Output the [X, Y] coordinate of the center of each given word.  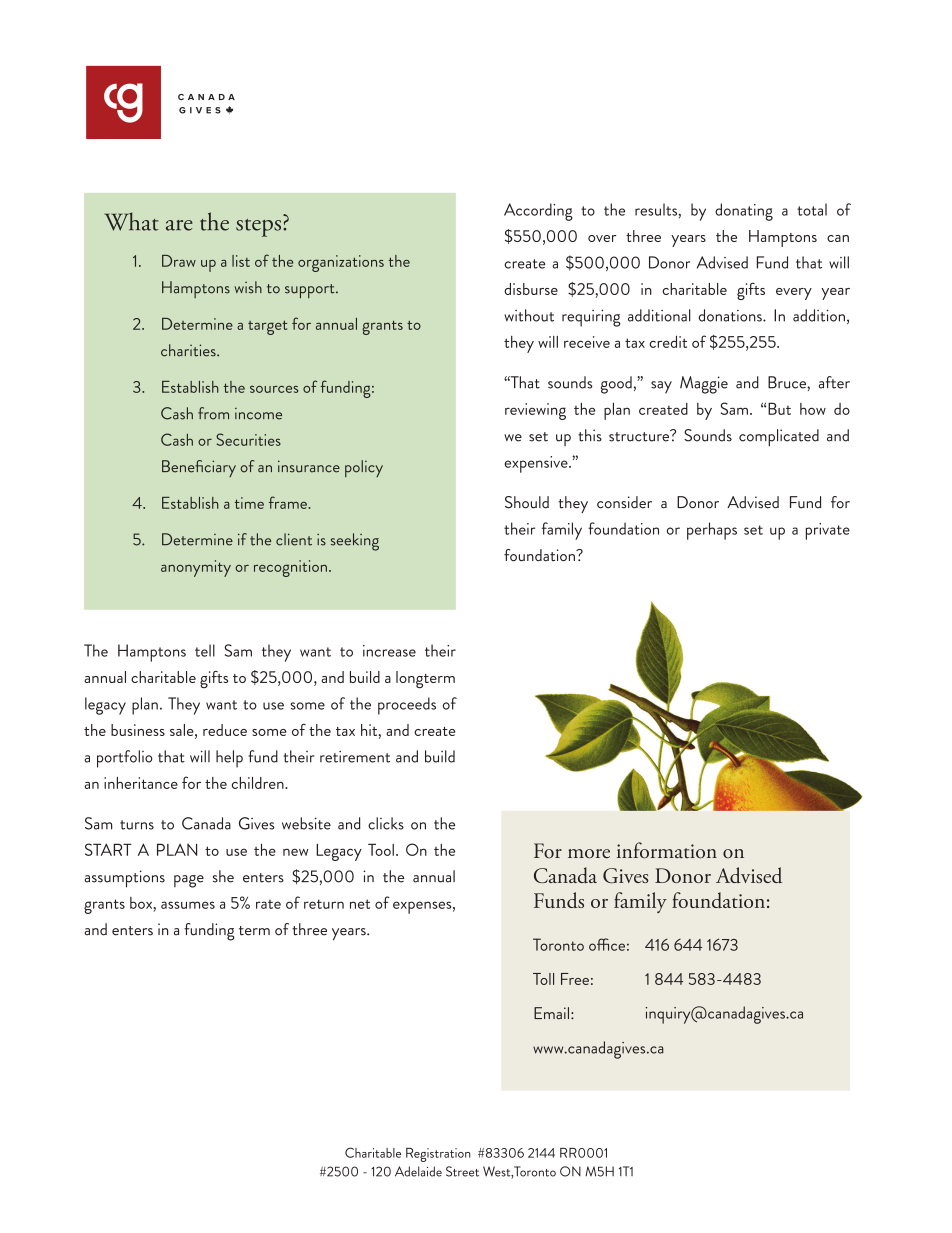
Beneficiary [199, 468]
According [538, 212]
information [667, 850]
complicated [779, 438]
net [360, 904]
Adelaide [418, 1171]
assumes [188, 905]
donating [744, 212]
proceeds [407, 706]
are [179, 225]
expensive [537, 464]
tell [205, 650]
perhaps [712, 531]
